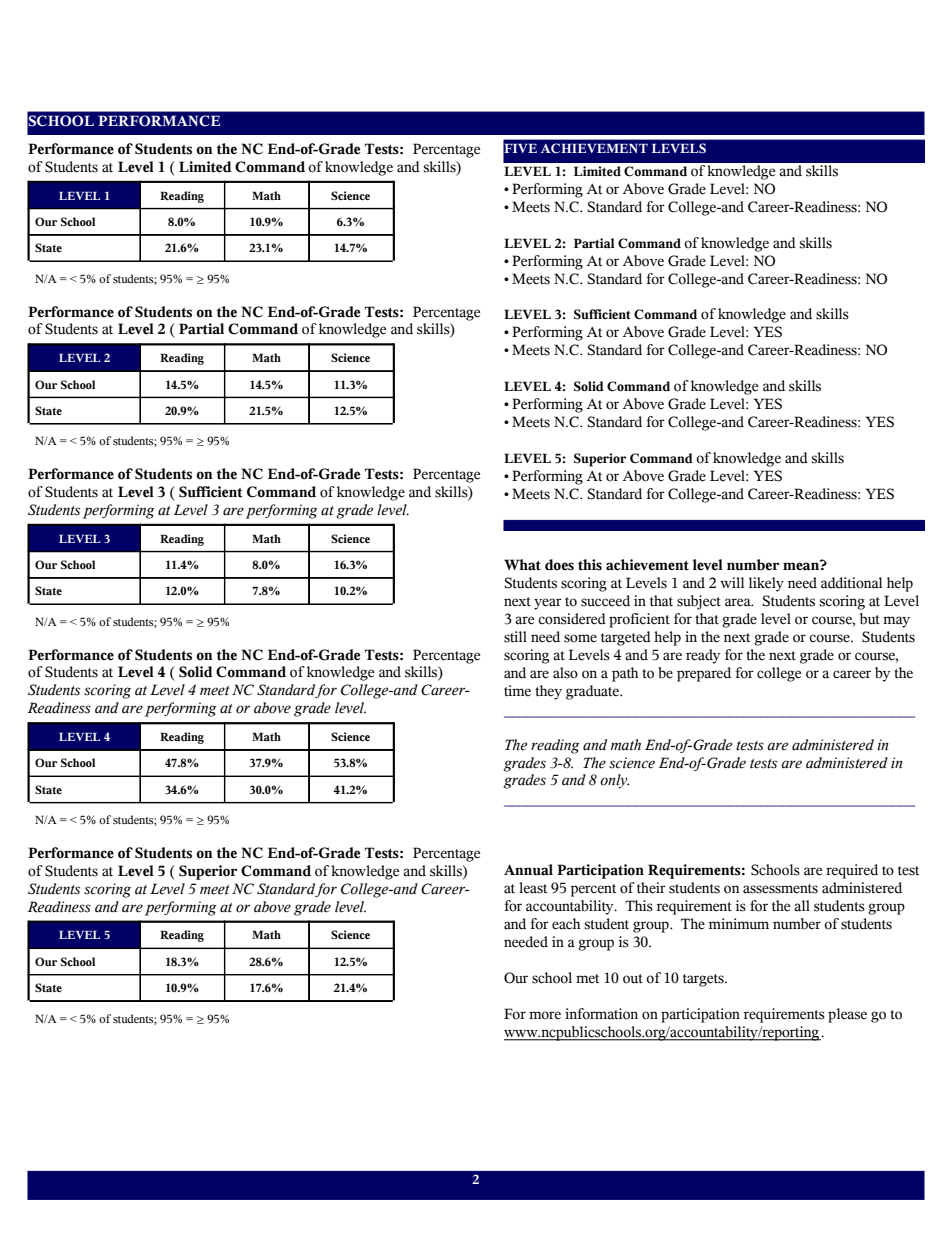 This page has width=952, height=1233. I want to click on please, so click(847, 1015).
